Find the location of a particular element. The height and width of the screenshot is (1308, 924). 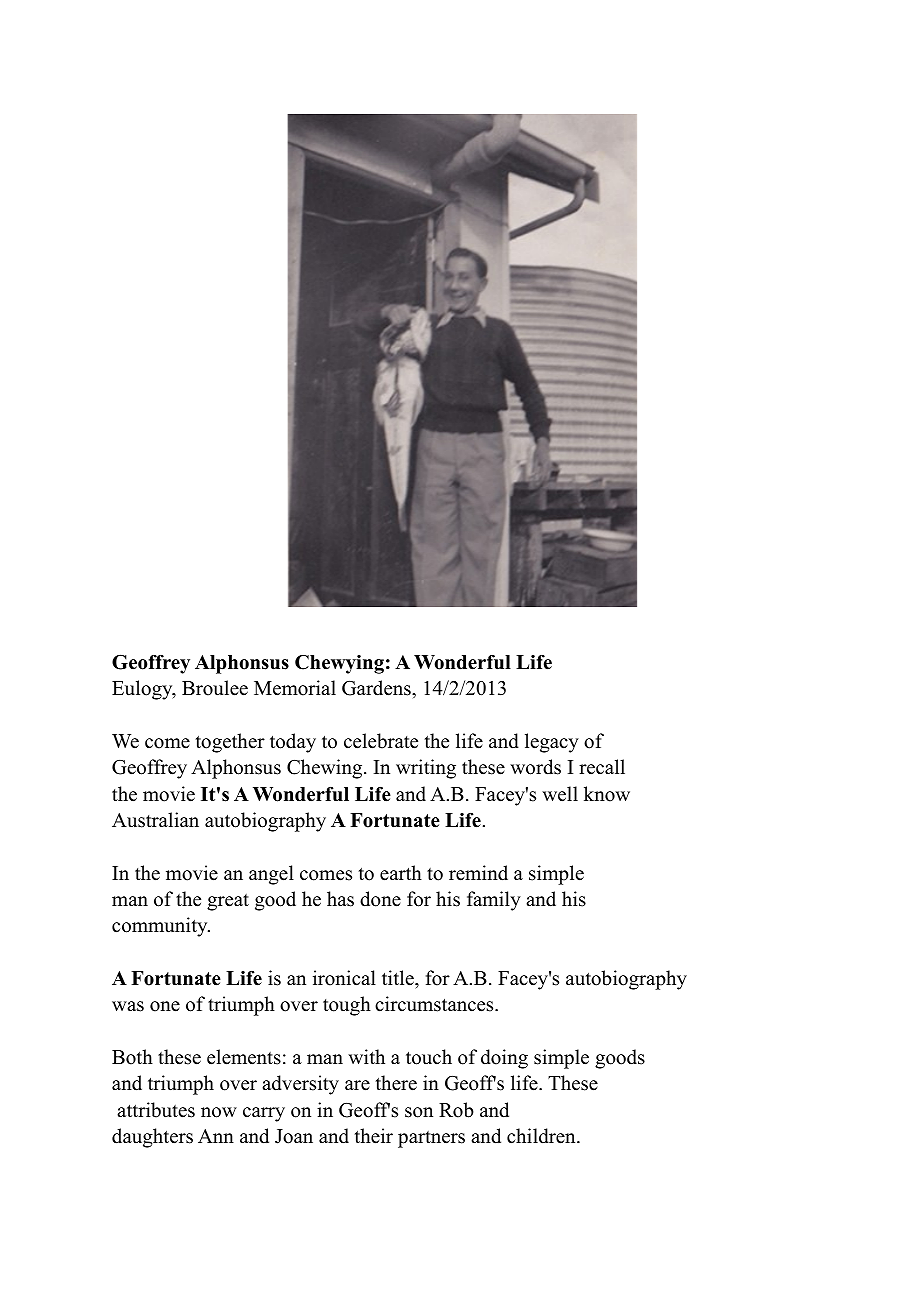

their is located at coordinates (374, 1136).
